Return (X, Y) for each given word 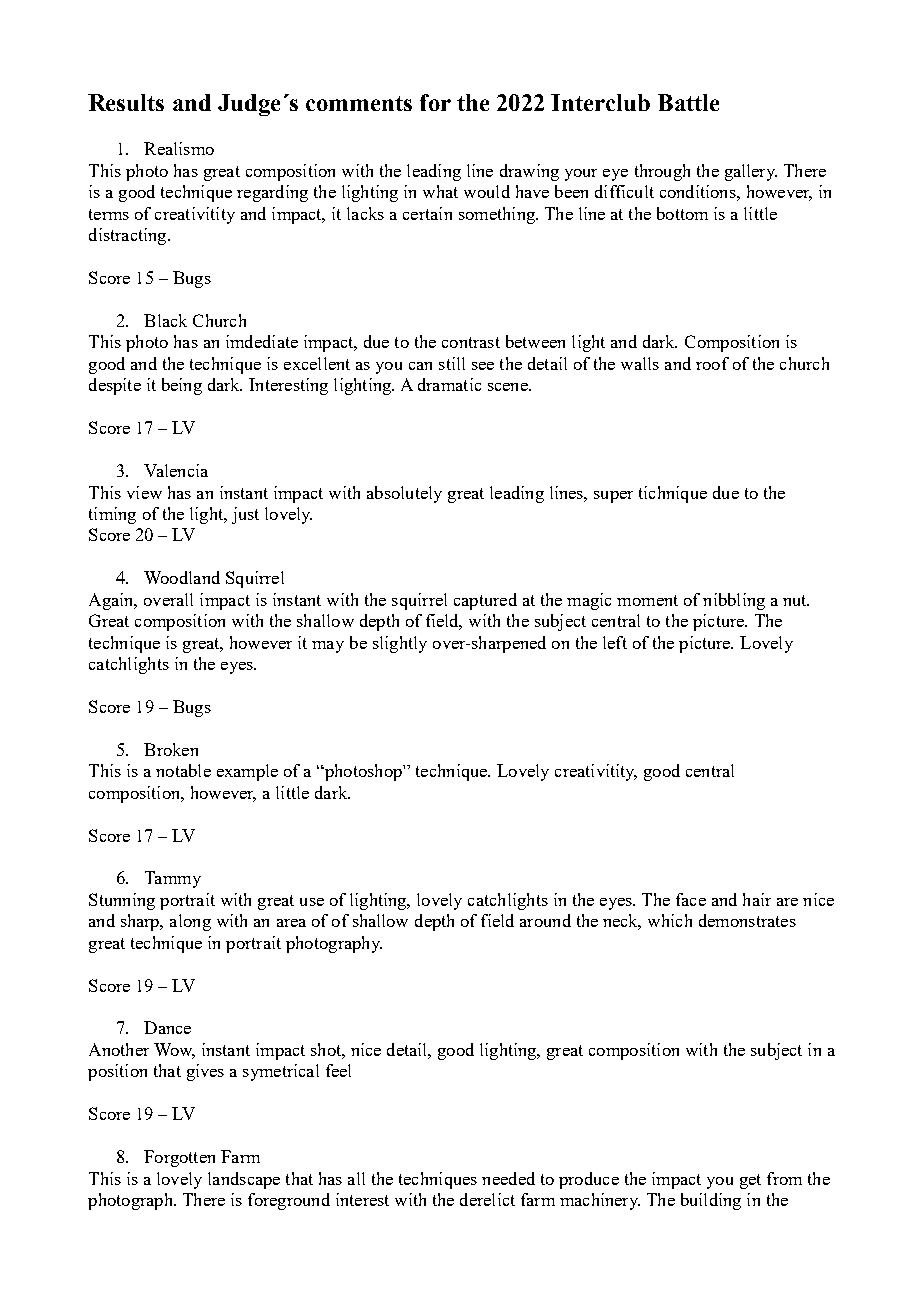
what (440, 191)
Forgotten (179, 1158)
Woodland (182, 577)
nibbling (734, 601)
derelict (487, 1199)
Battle (688, 102)
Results (126, 102)
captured (485, 601)
